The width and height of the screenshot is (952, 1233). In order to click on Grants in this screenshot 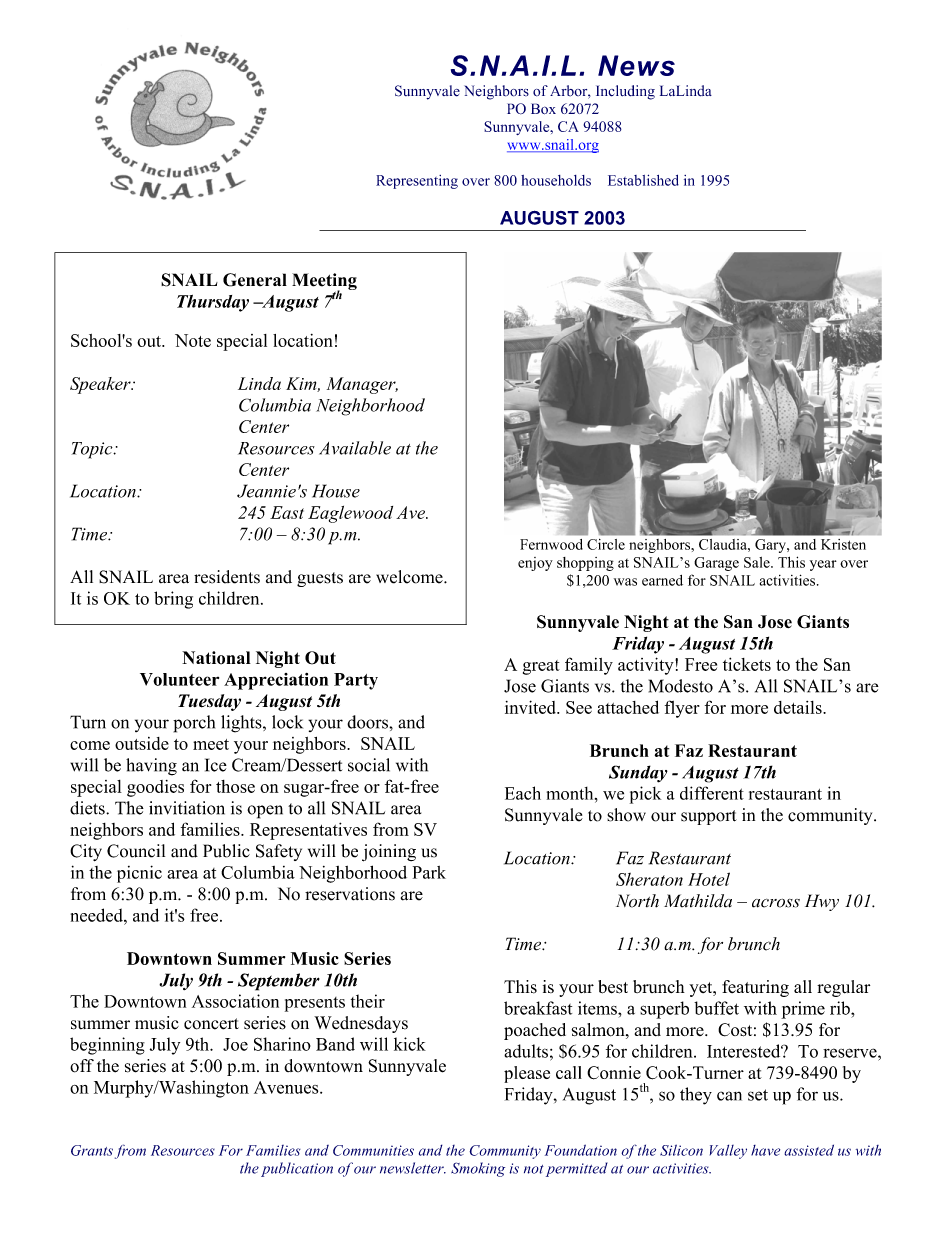, I will do `click(92, 1150)`.
